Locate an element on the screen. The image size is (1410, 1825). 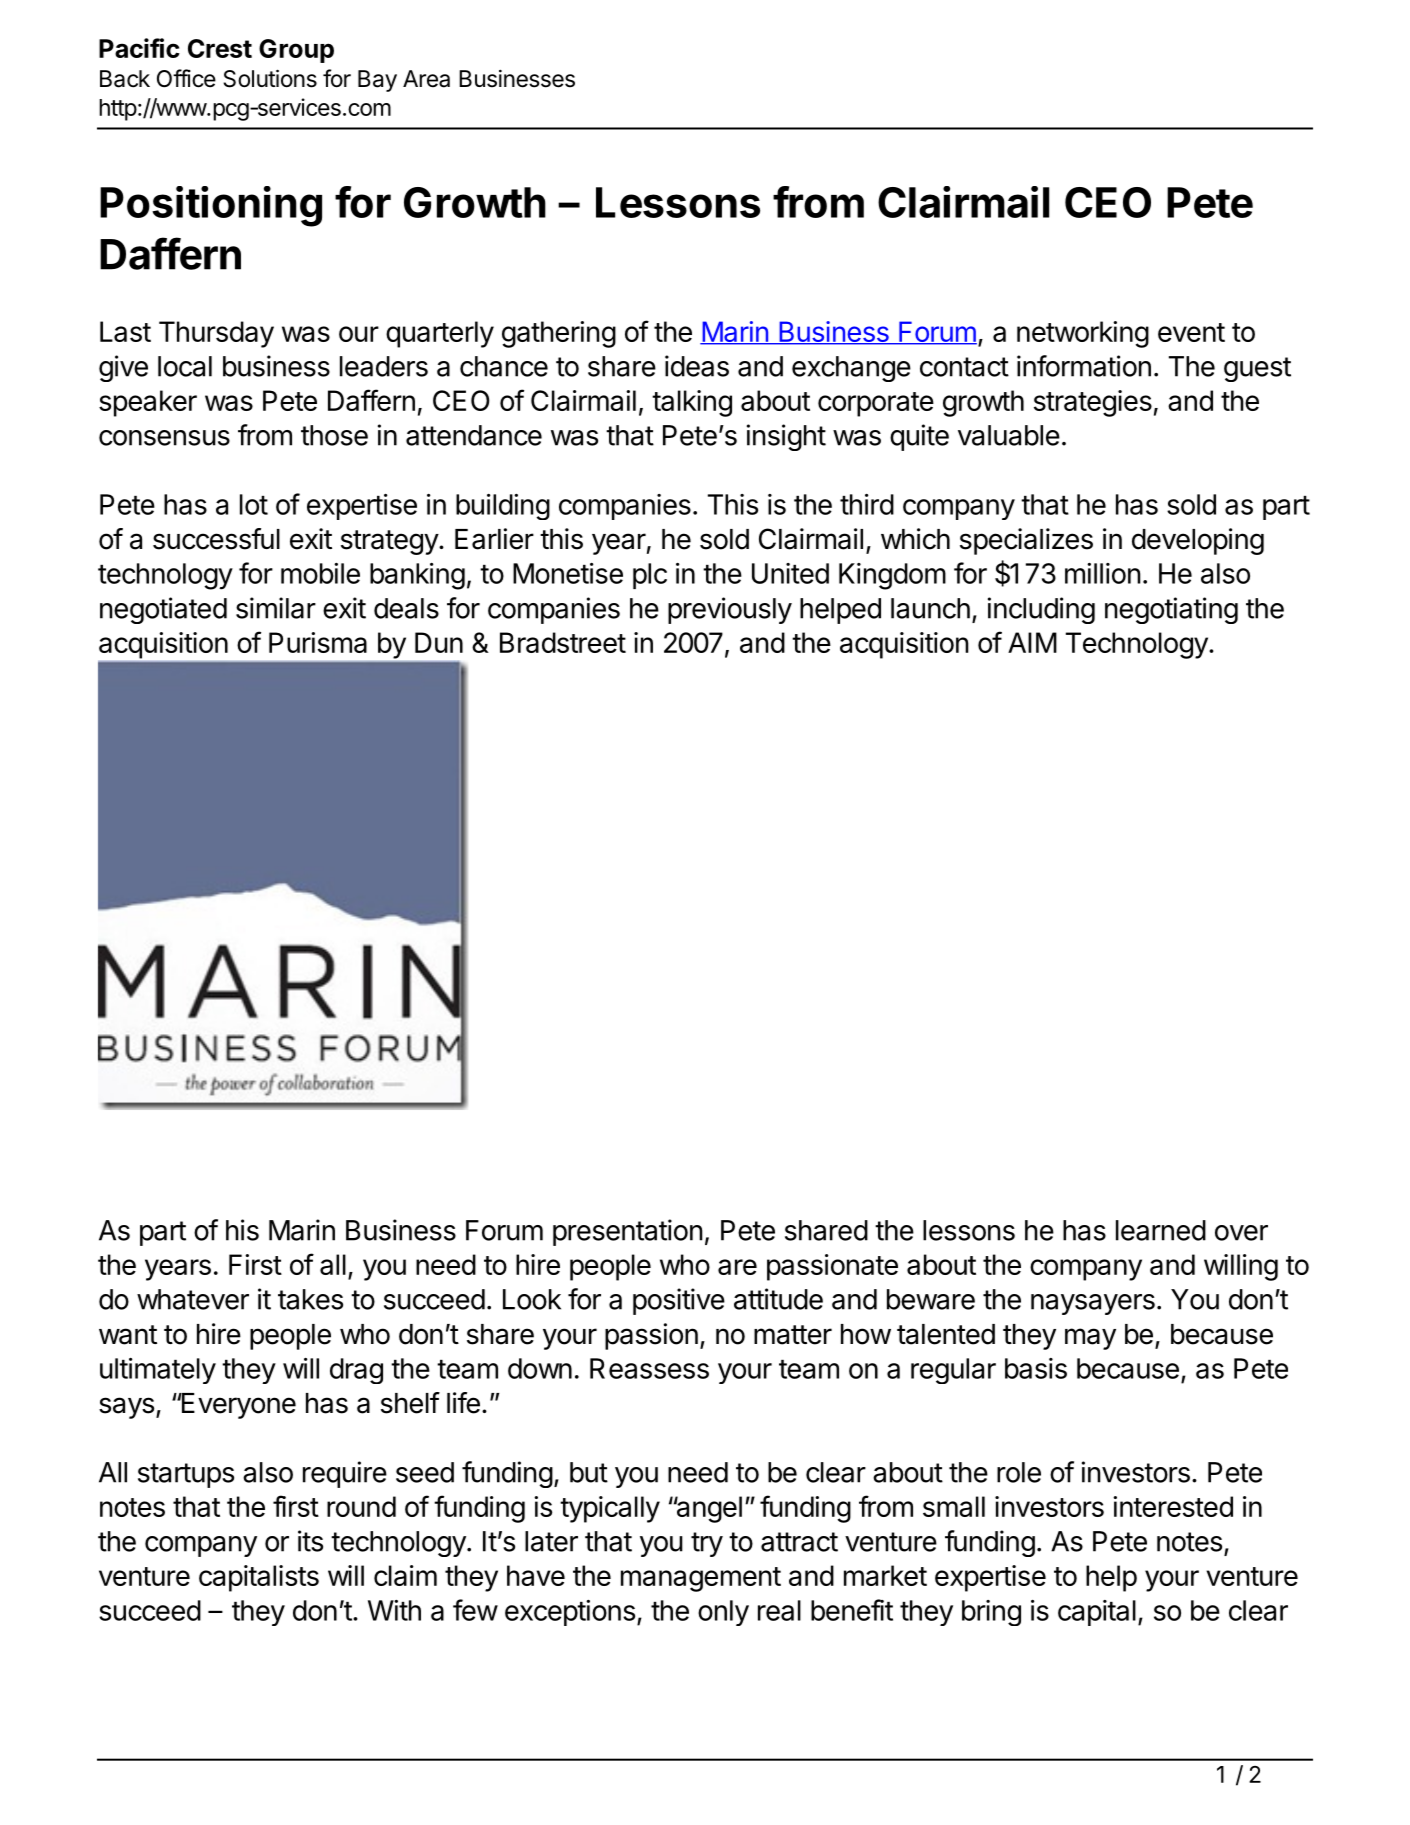
similar is located at coordinates (276, 608).
